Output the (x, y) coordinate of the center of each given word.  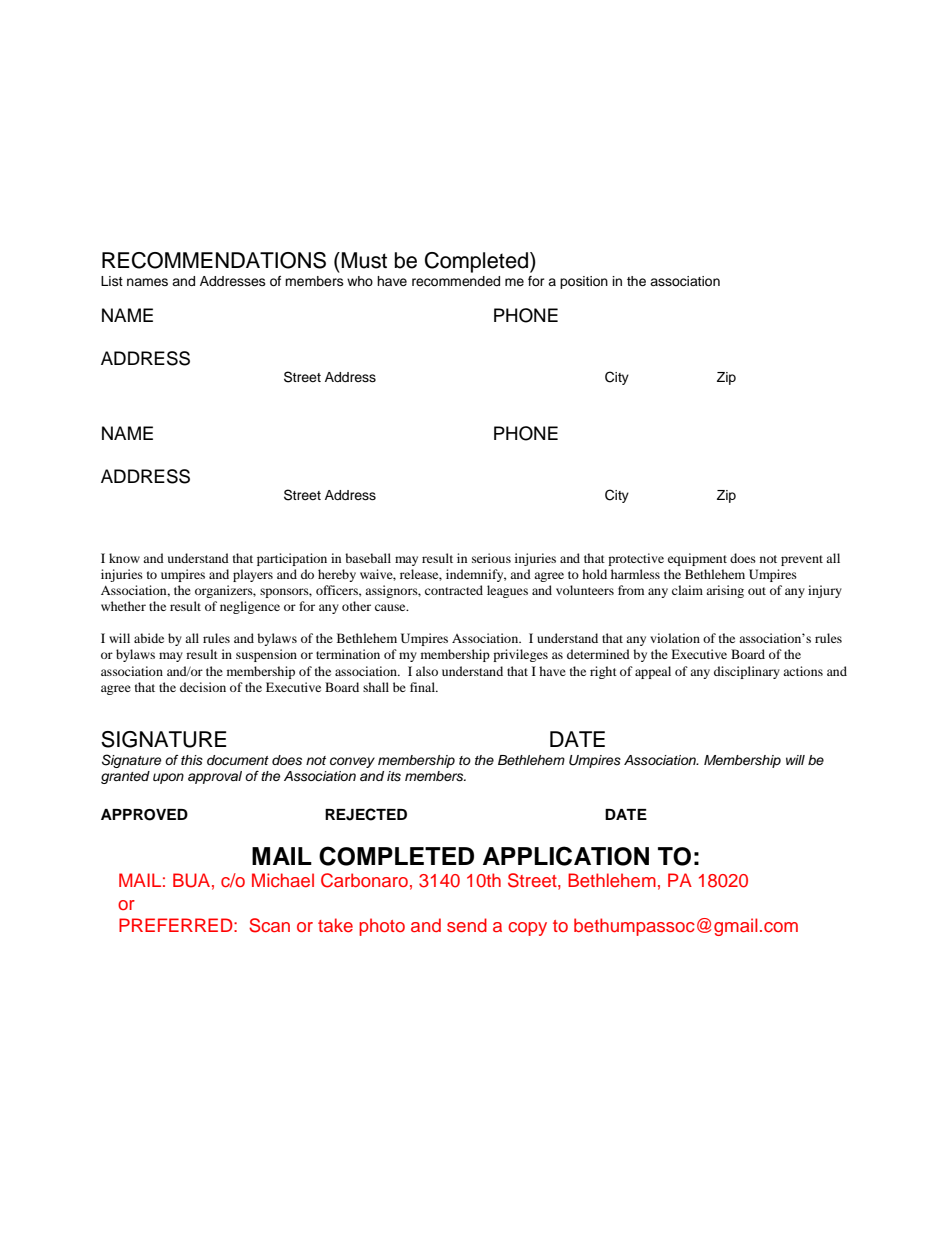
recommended (456, 281)
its (394, 776)
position (584, 282)
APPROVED (144, 815)
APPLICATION (566, 856)
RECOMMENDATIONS (214, 260)
